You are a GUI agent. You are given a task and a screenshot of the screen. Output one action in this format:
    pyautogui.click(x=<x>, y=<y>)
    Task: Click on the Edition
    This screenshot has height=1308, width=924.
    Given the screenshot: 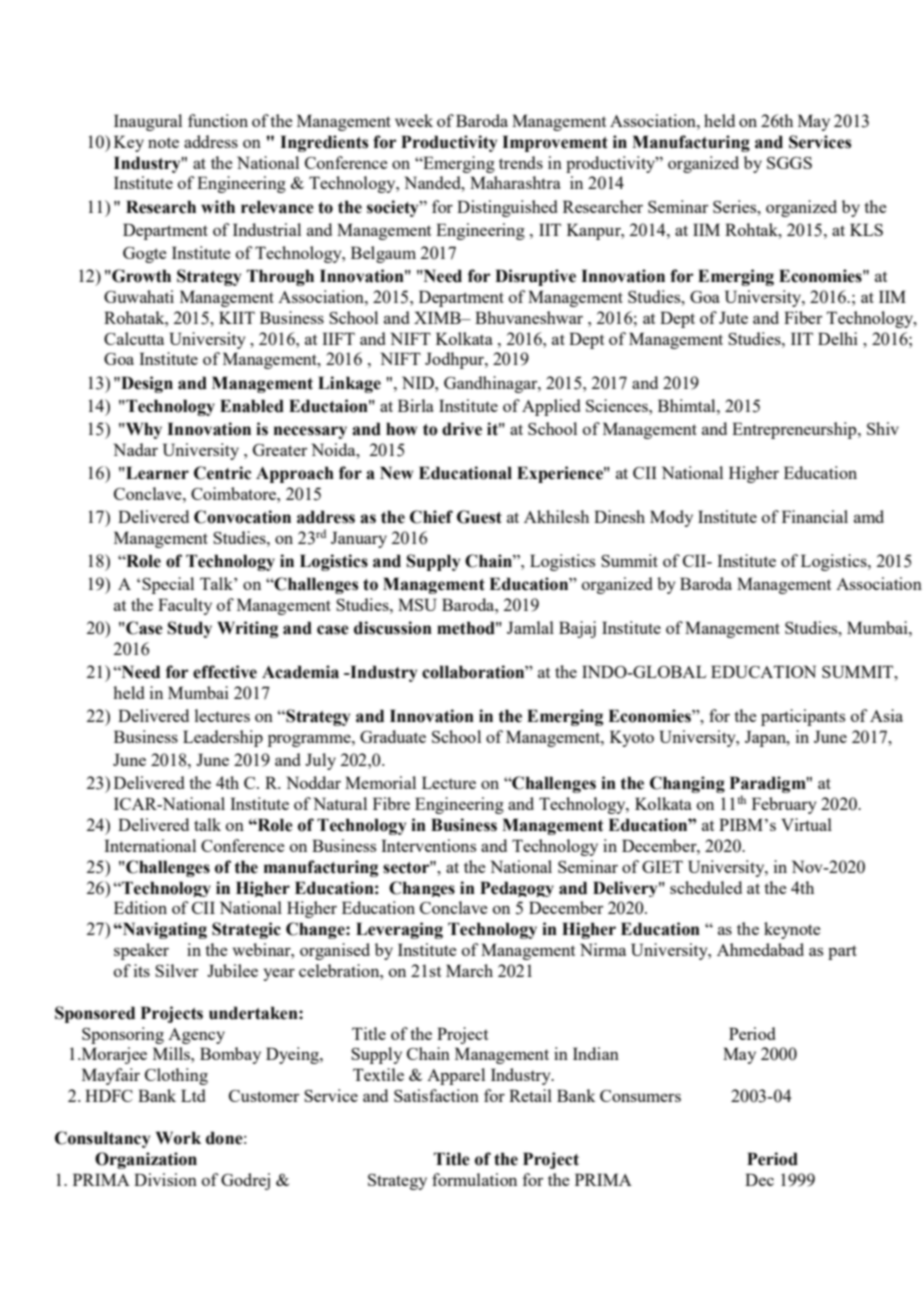 What is the action you would take?
    pyautogui.click(x=140, y=907)
